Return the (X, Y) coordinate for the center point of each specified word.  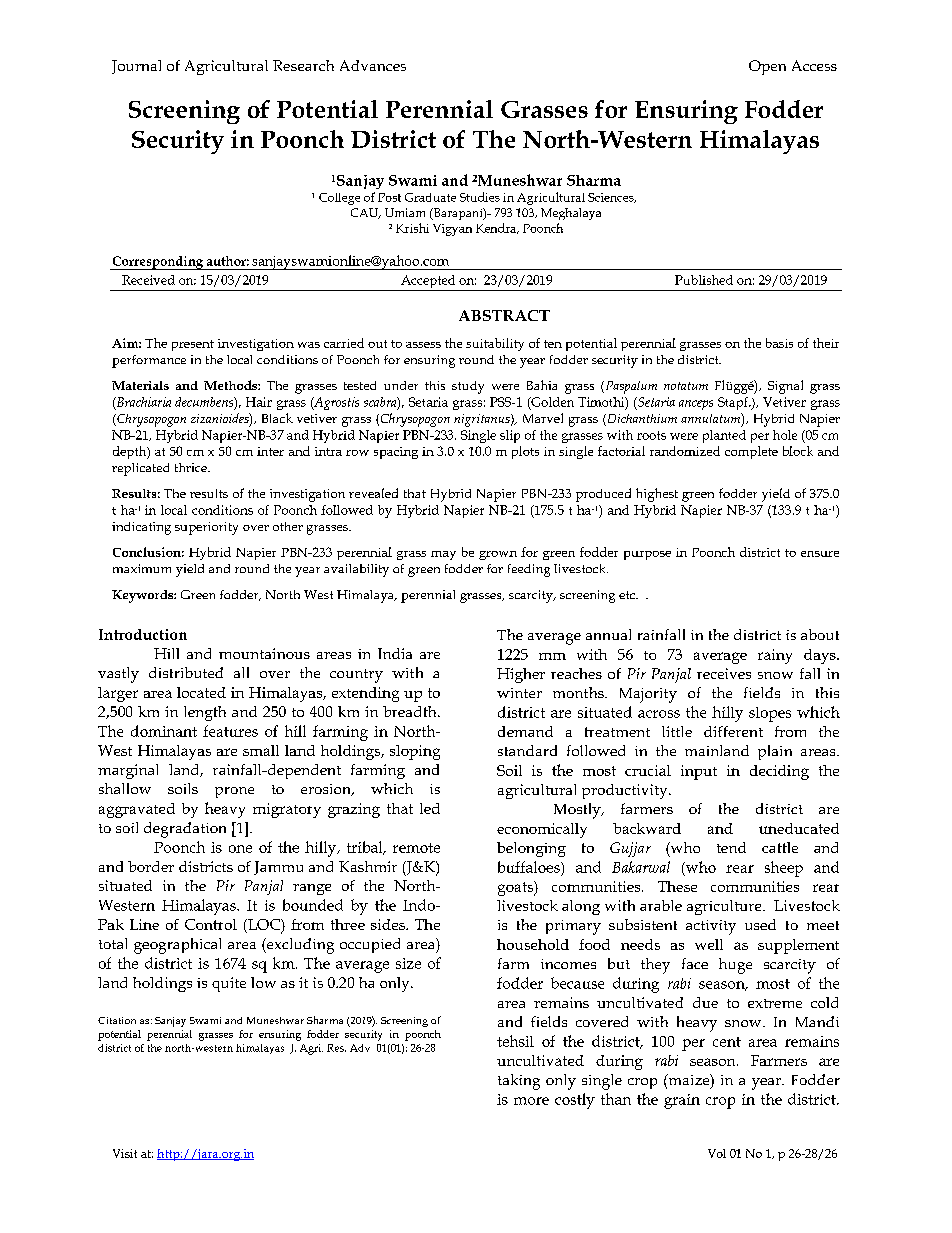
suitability (495, 344)
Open (767, 67)
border (151, 866)
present (193, 345)
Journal (136, 67)
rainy (775, 656)
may (443, 555)
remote (416, 848)
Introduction (143, 634)
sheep (784, 869)
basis (779, 343)
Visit (125, 1153)
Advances (373, 65)
